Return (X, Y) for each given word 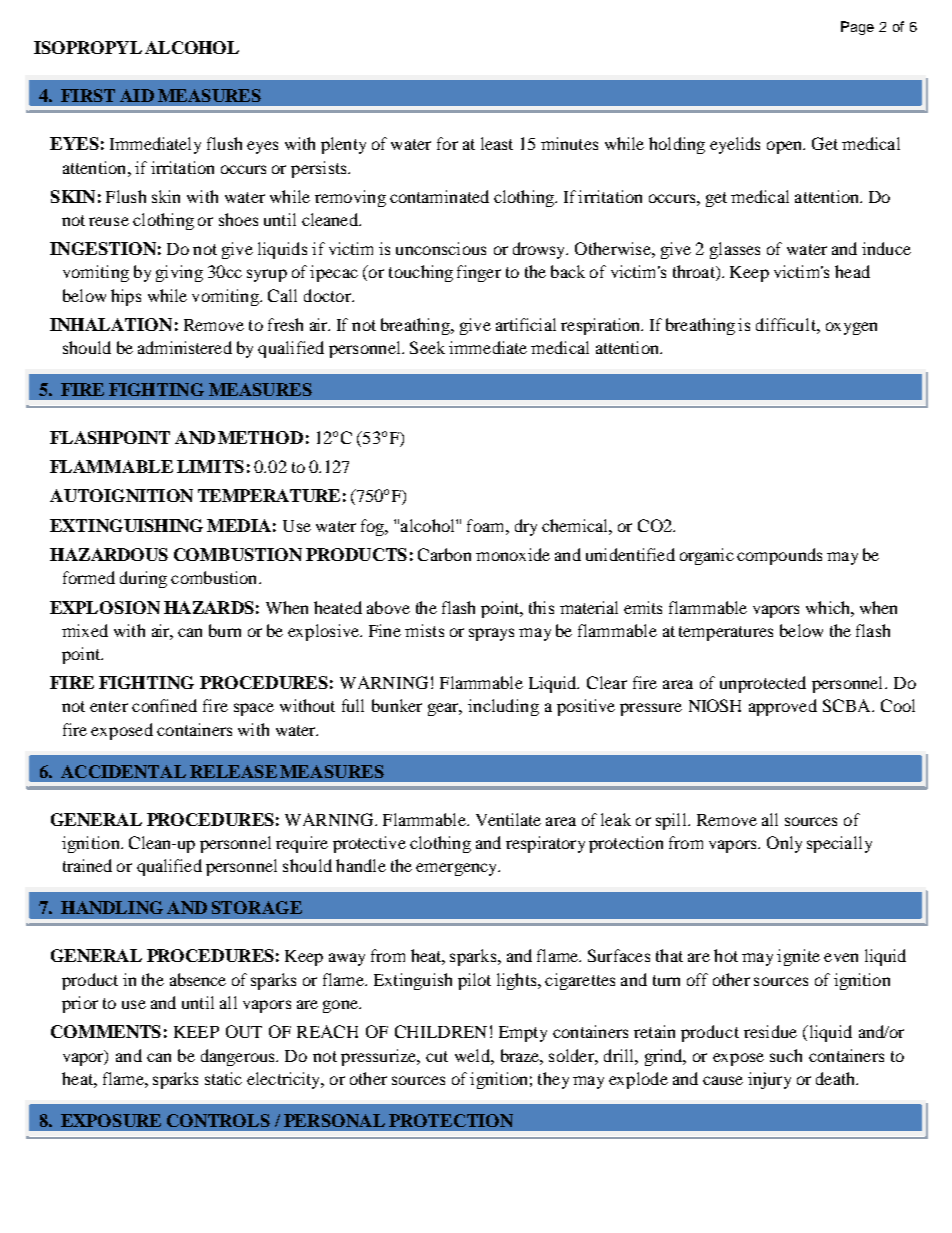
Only (784, 844)
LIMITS (210, 466)
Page (857, 28)
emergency (458, 869)
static (223, 1078)
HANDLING (112, 907)
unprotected (763, 684)
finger (479, 273)
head (852, 271)
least (497, 143)
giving (179, 273)
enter (109, 706)
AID (137, 95)
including (503, 707)
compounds (779, 556)
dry (526, 527)
